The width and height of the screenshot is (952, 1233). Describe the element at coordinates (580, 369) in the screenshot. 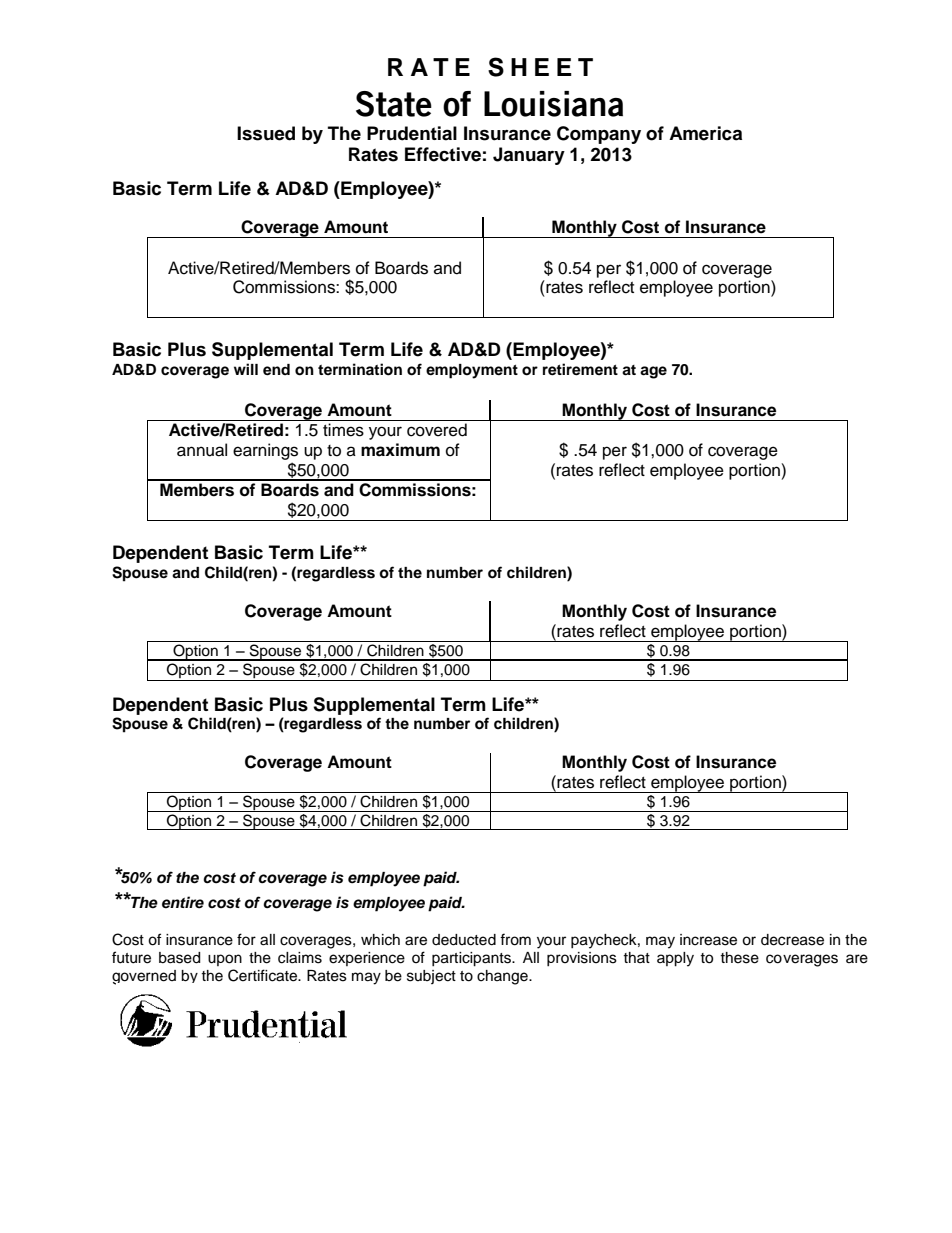

I see `retirement` at that location.
